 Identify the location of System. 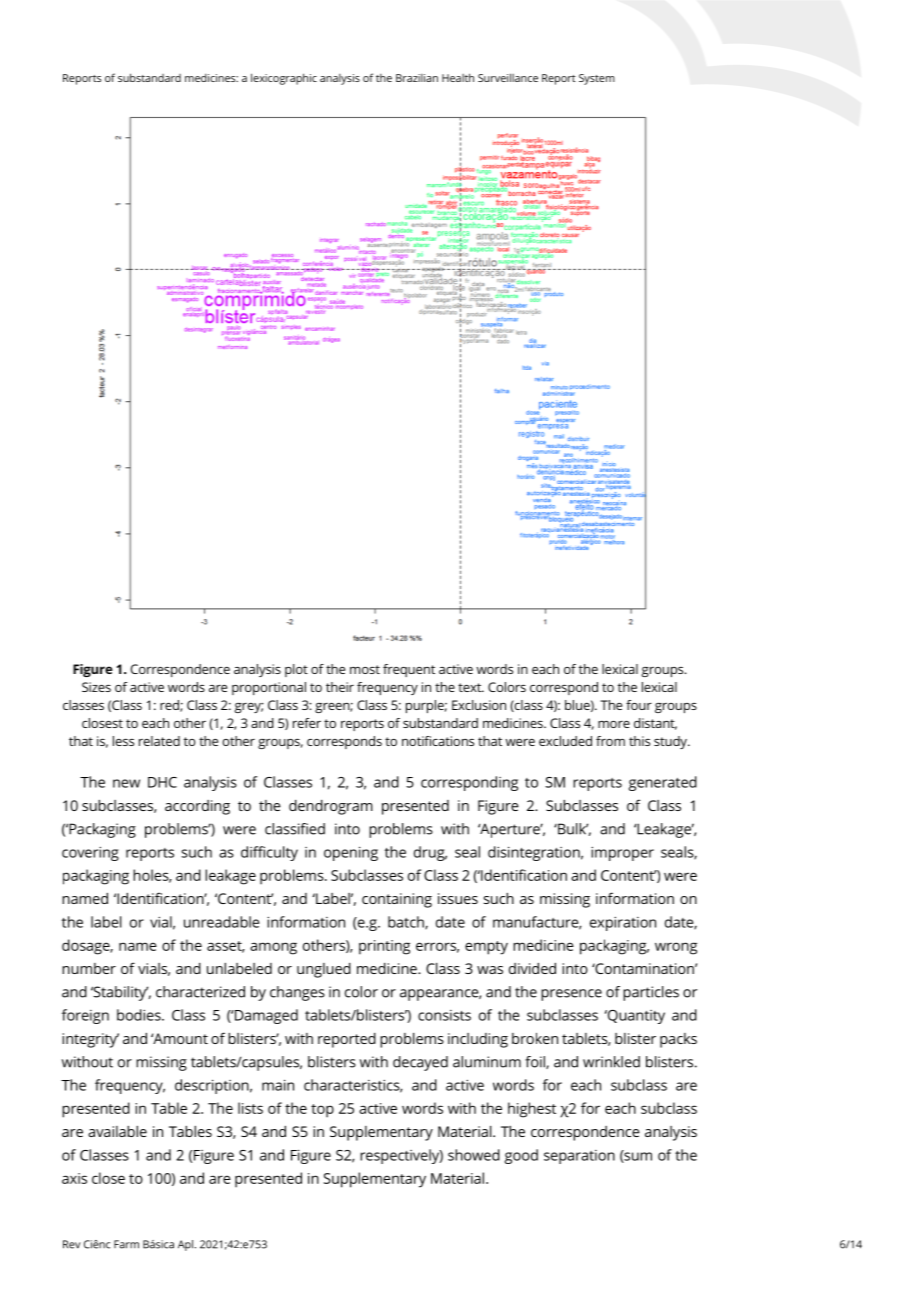
(597, 79).
